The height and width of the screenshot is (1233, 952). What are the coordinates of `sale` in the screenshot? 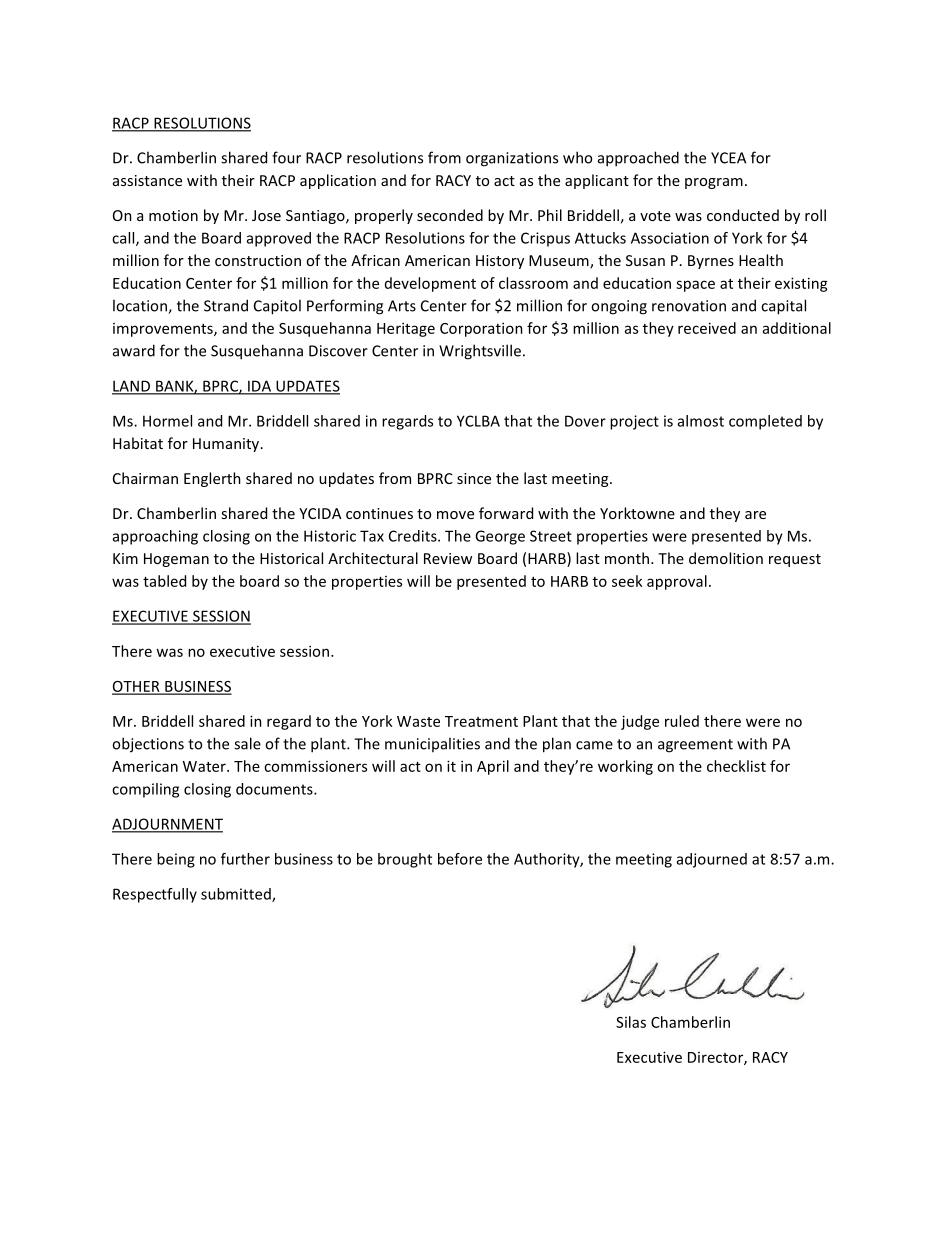 It's located at (247, 743).
